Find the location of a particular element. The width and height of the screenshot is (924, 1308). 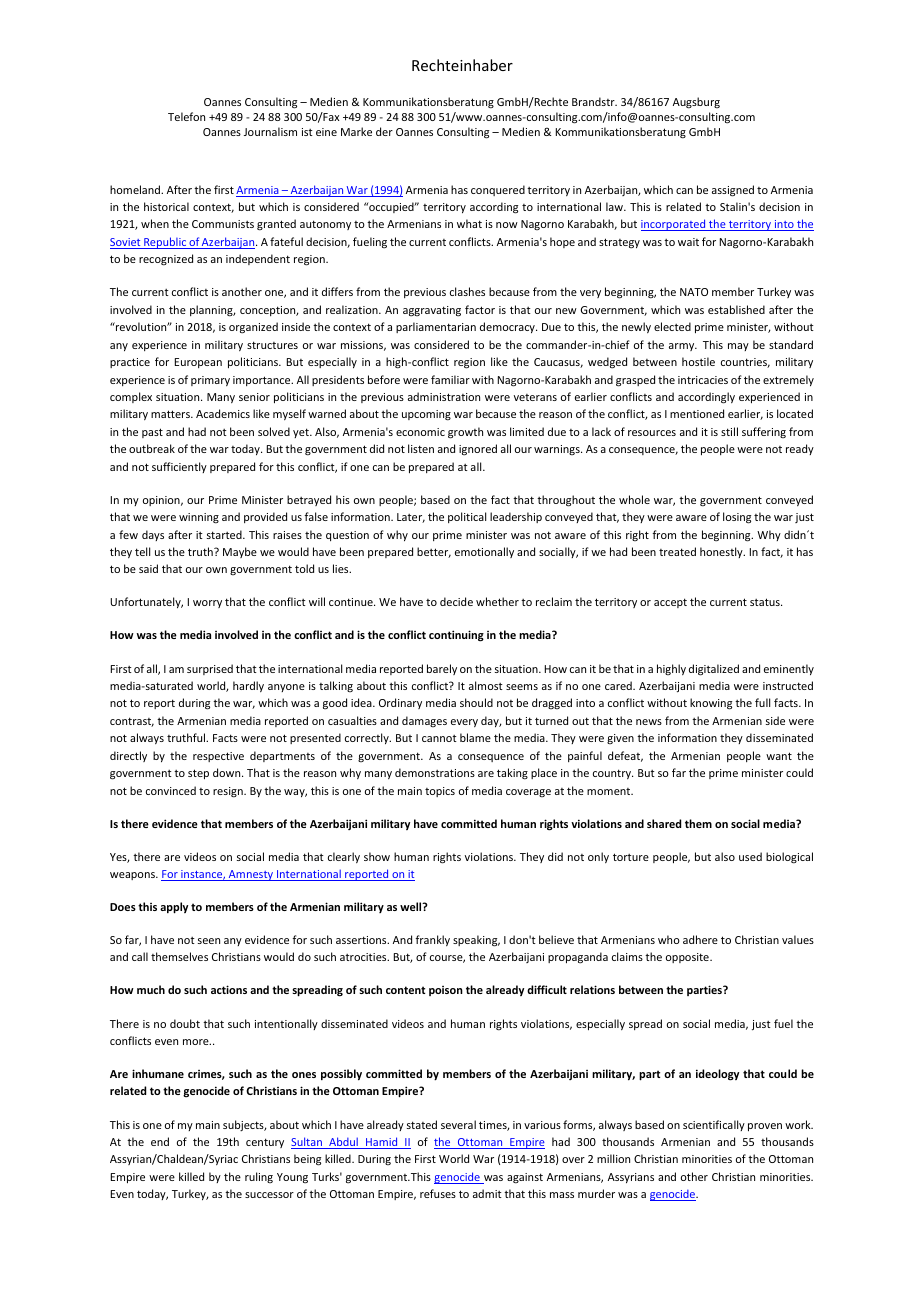

surprised is located at coordinates (210, 669).
